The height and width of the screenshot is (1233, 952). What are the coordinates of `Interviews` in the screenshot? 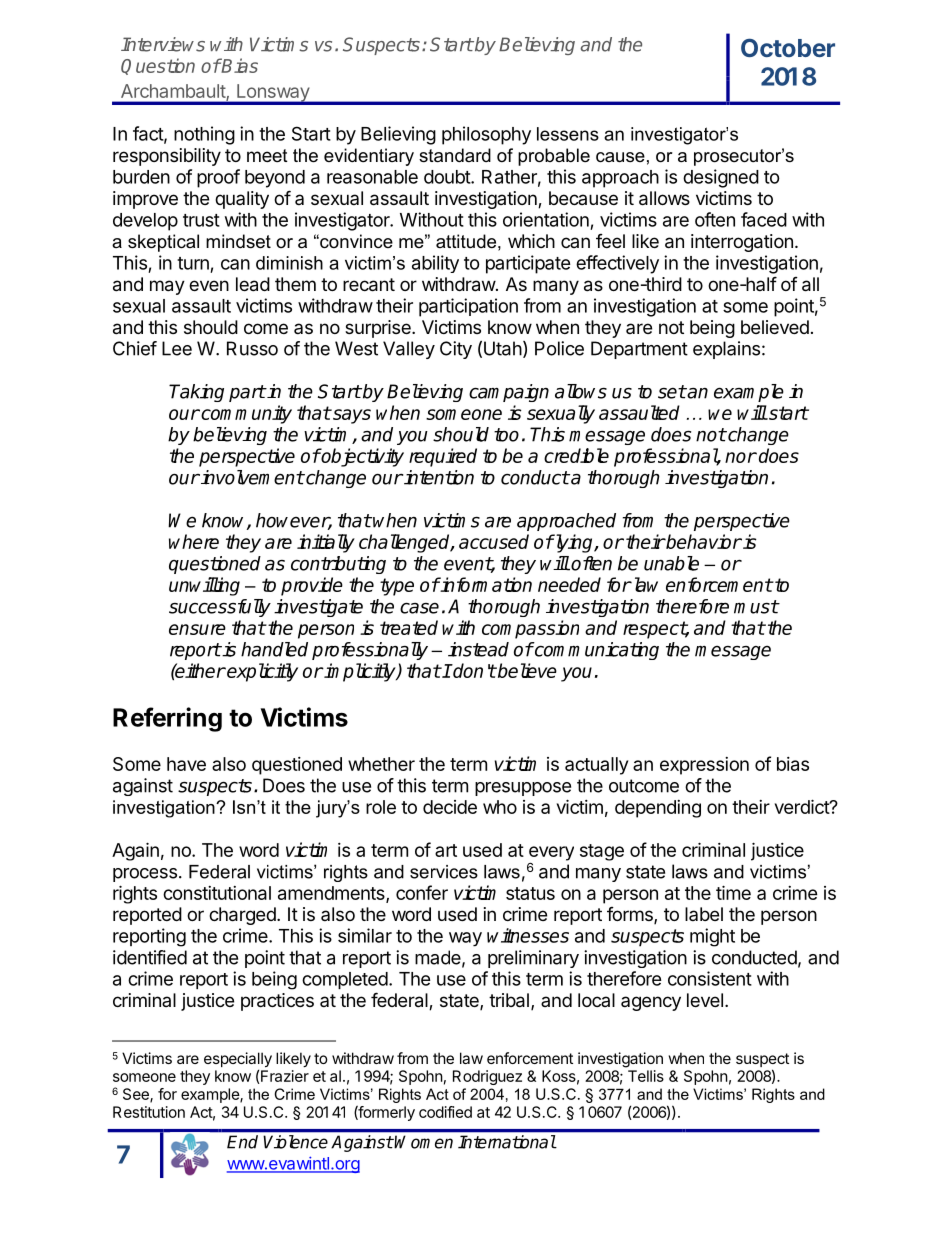 It's located at (163, 44).
